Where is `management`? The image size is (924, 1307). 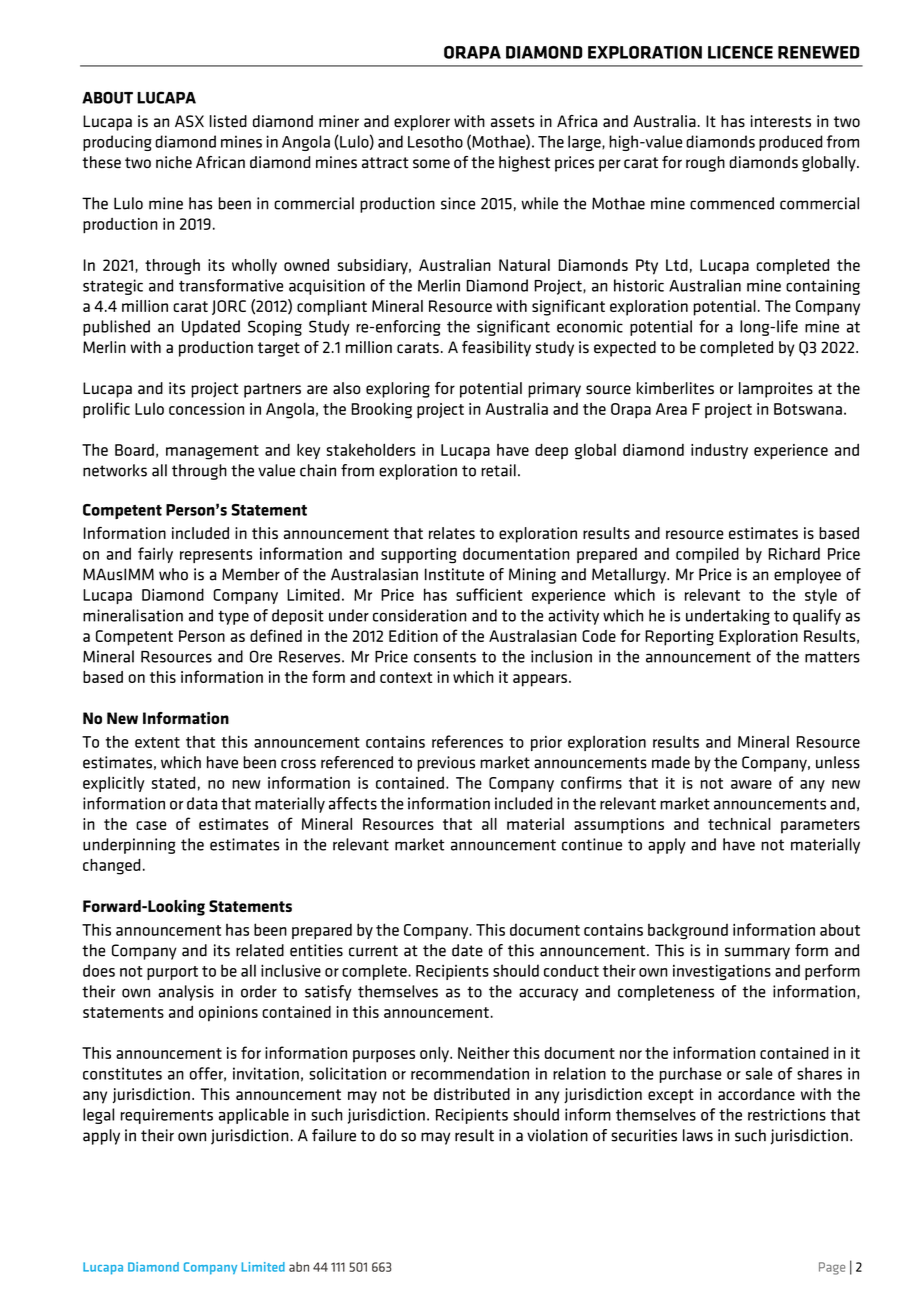
management is located at coordinates (212, 452).
